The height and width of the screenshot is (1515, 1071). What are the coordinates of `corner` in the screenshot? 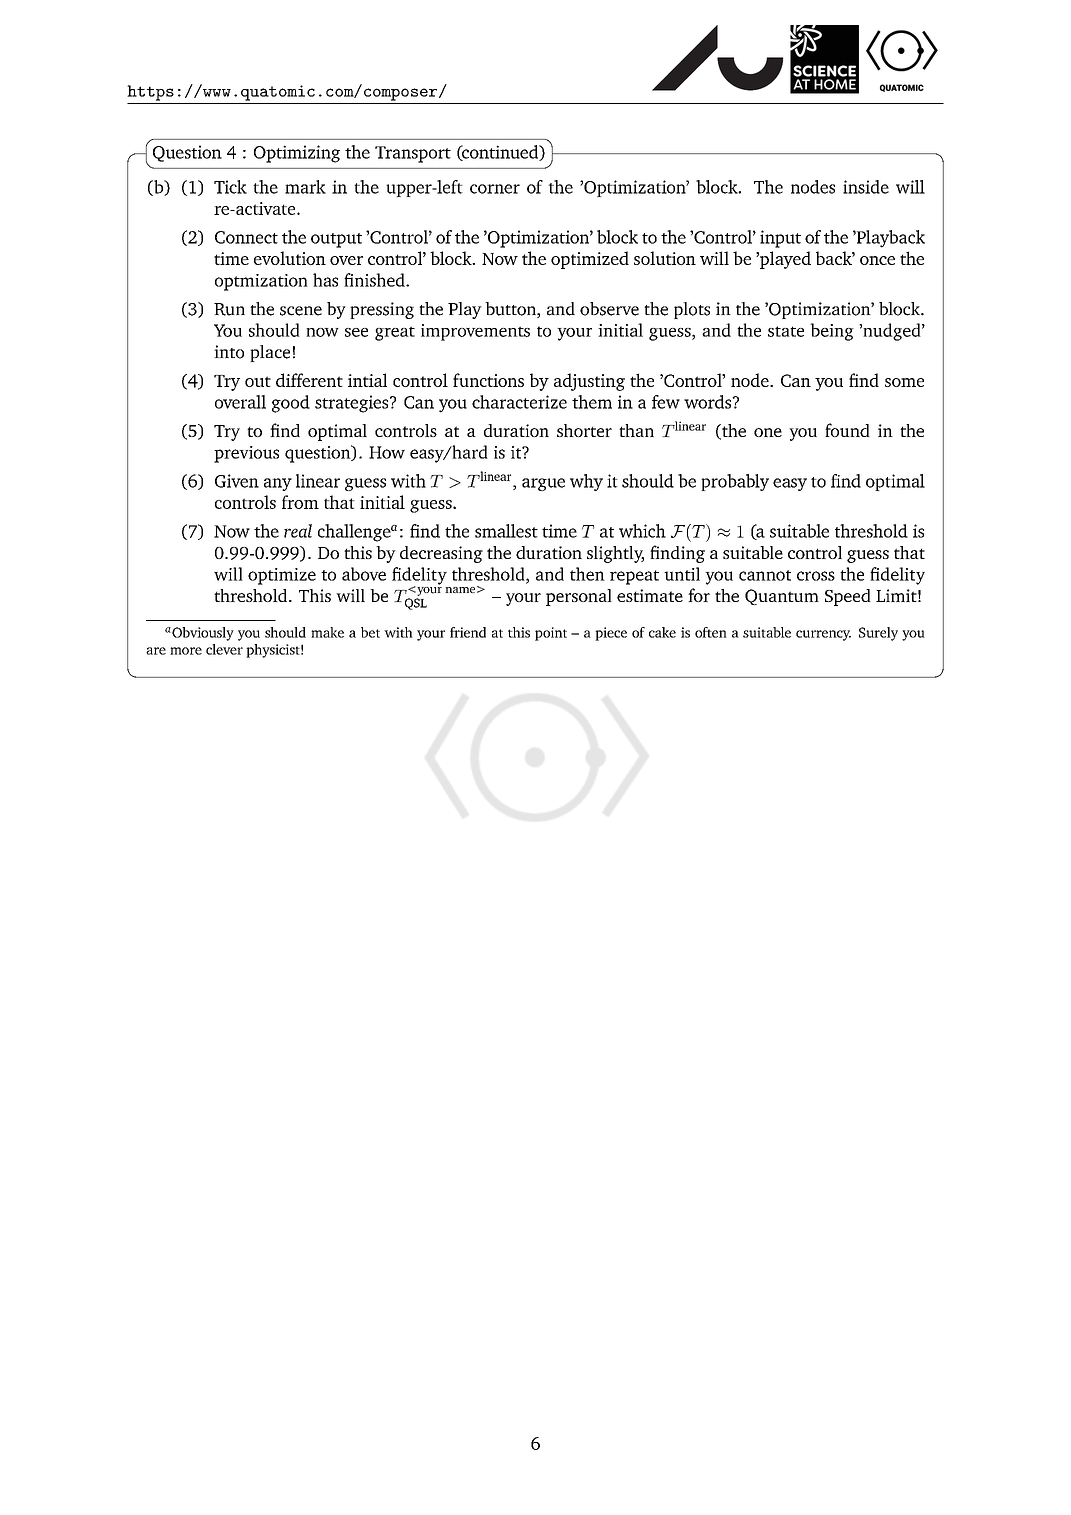 It's located at (495, 189).
